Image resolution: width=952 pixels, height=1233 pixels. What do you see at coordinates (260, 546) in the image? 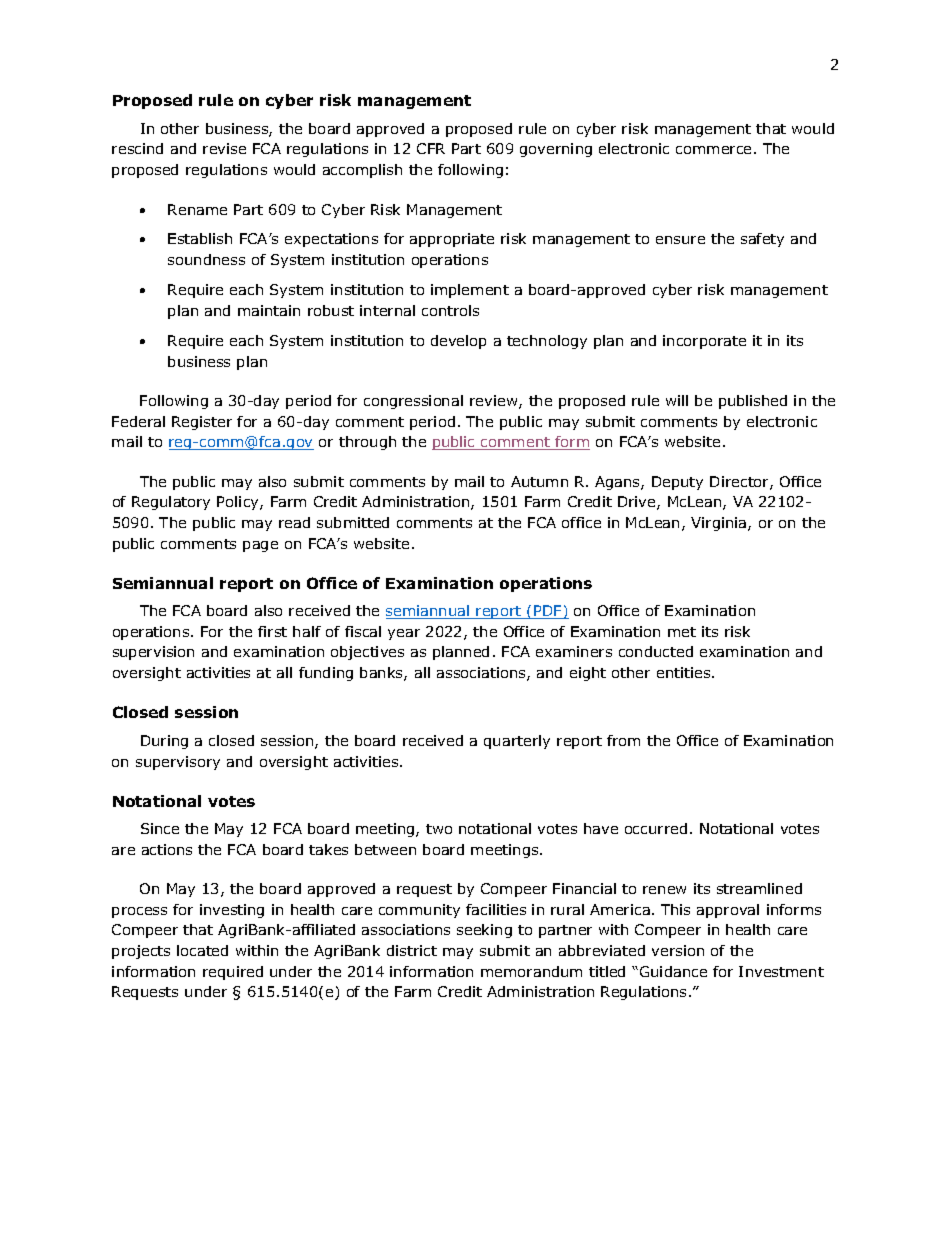
I see `page` at bounding box center [260, 546].
